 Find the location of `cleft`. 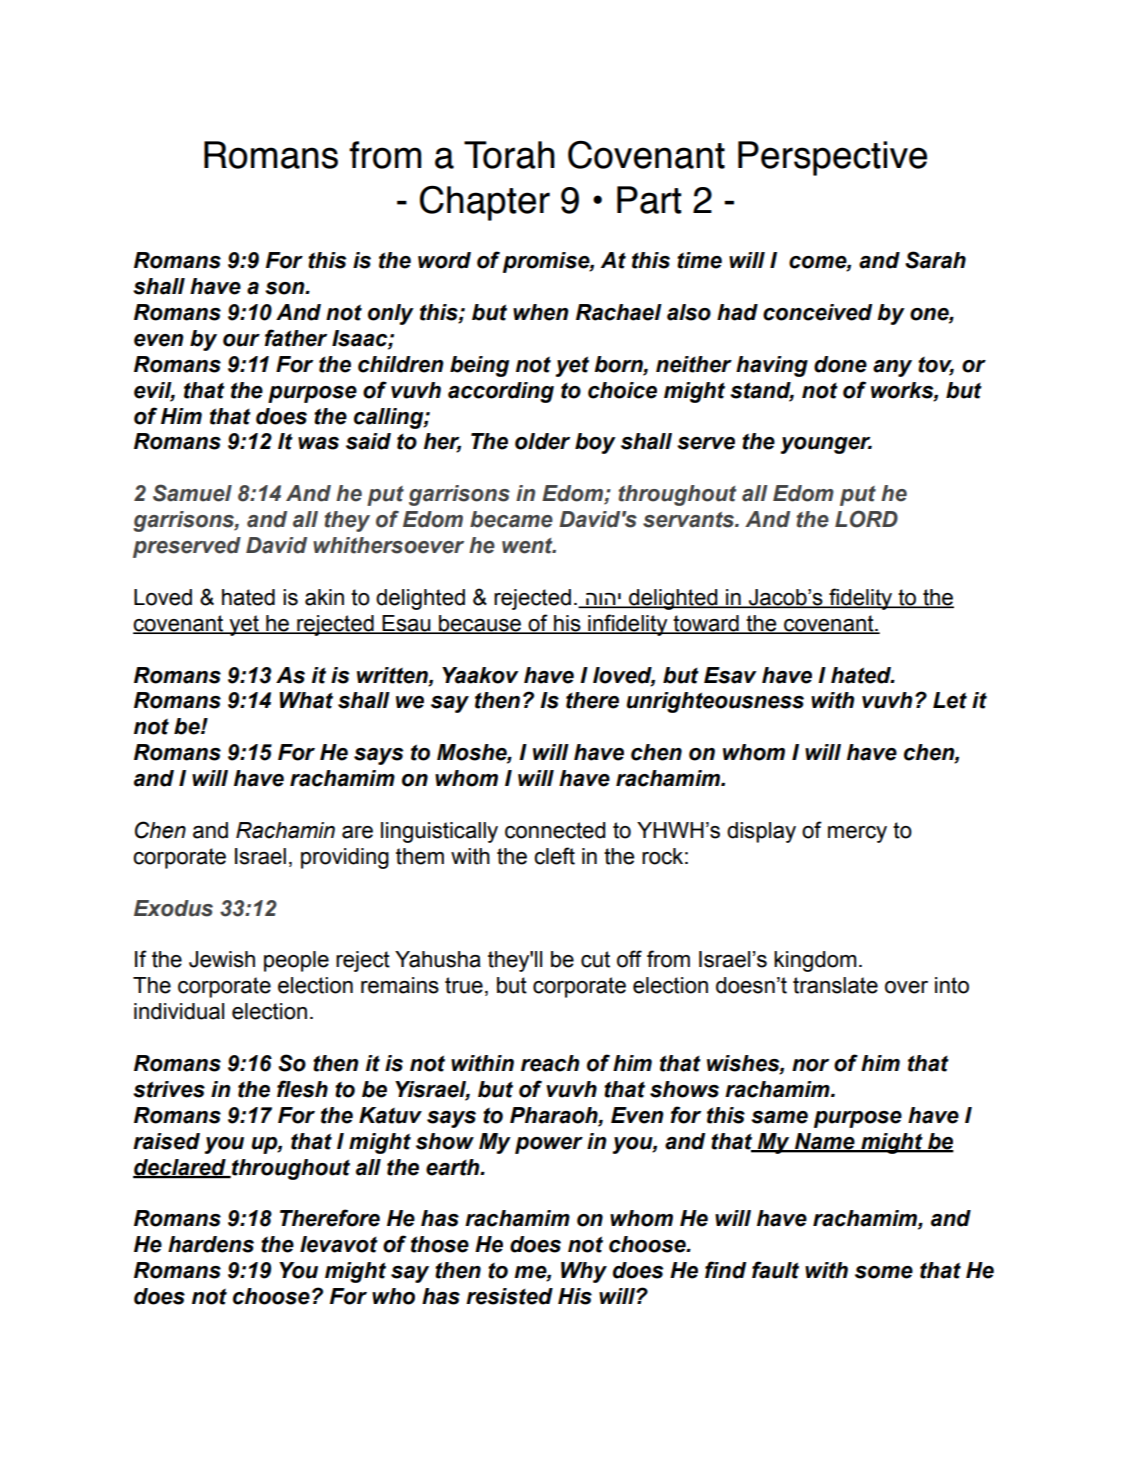

cleft is located at coordinates (554, 856).
